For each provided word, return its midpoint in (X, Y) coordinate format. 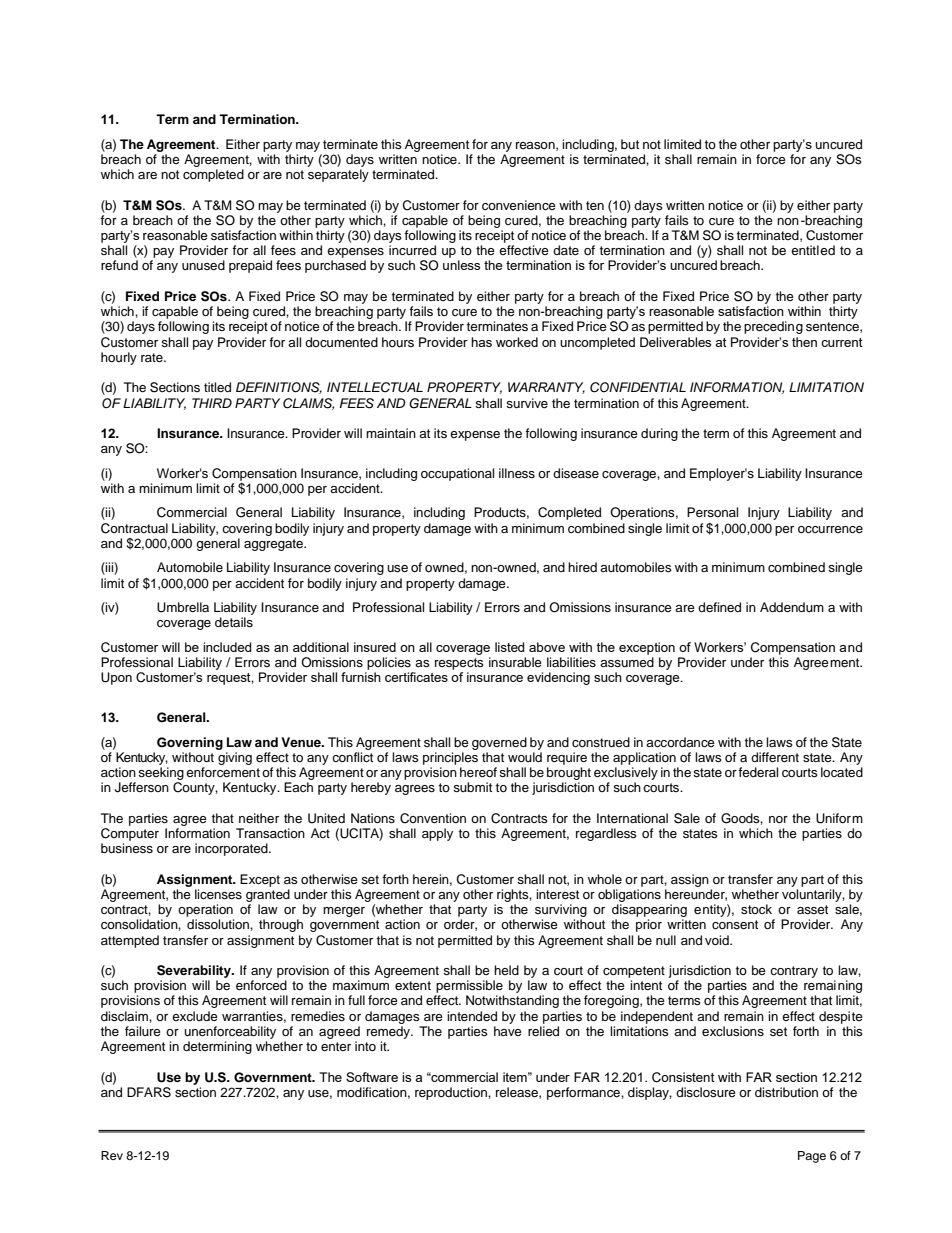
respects (459, 664)
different (775, 757)
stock (756, 909)
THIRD (212, 403)
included (227, 647)
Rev (112, 1155)
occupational (457, 474)
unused (203, 265)
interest (557, 894)
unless (461, 265)
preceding (773, 327)
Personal (712, 512)
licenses (218, 894)
